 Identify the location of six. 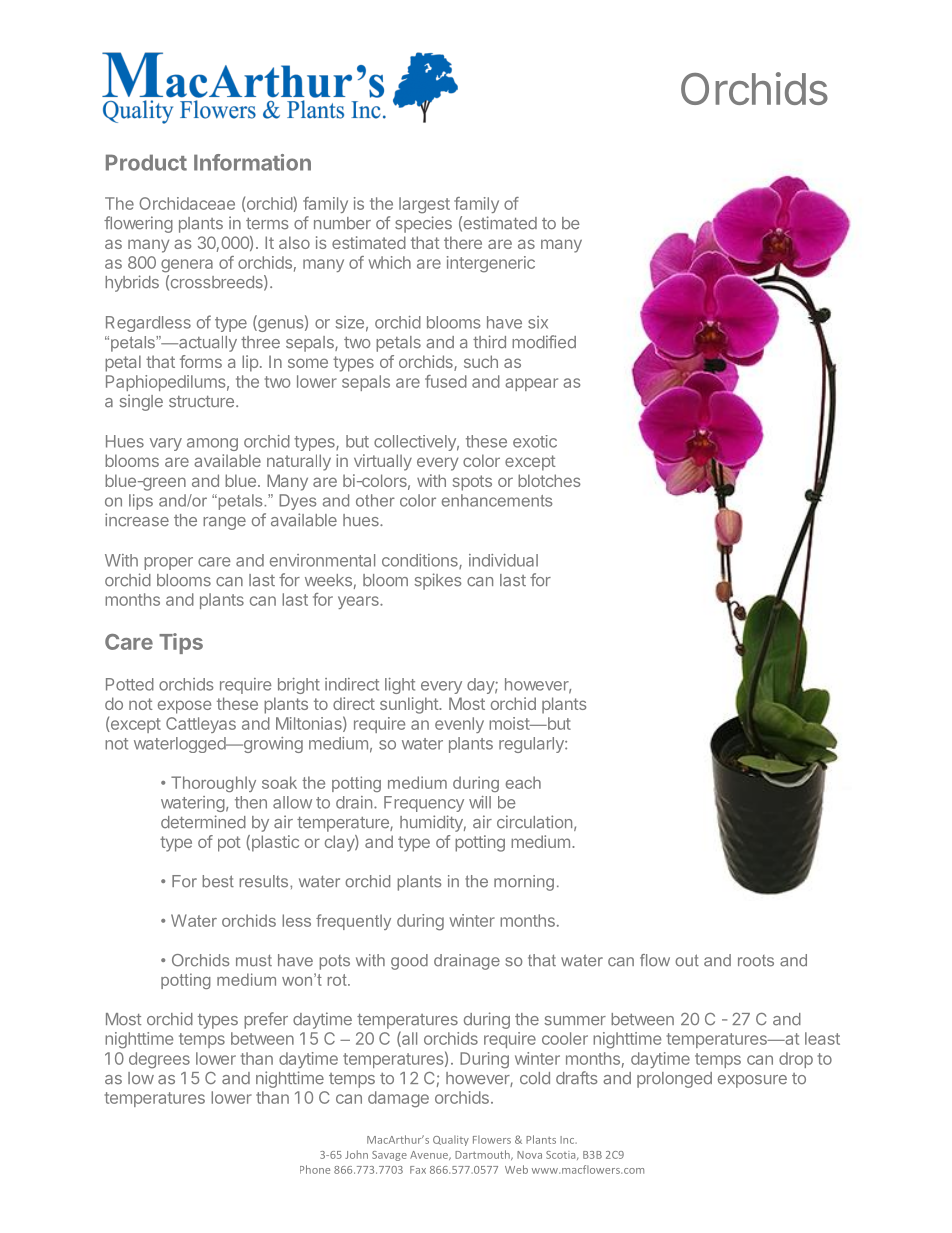
(538, 322).
